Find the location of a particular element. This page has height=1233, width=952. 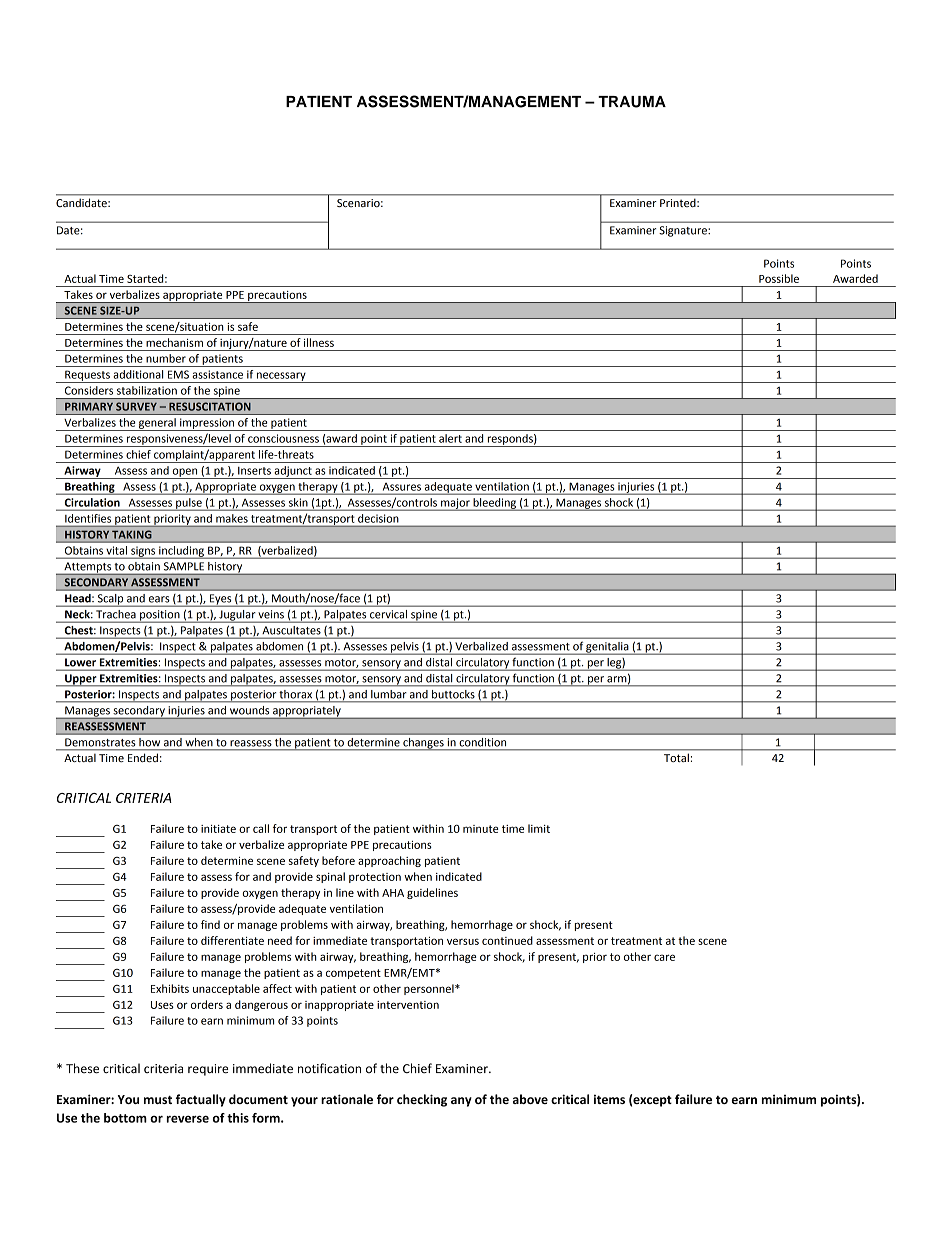

minute is located at coordinates (481, 829).
